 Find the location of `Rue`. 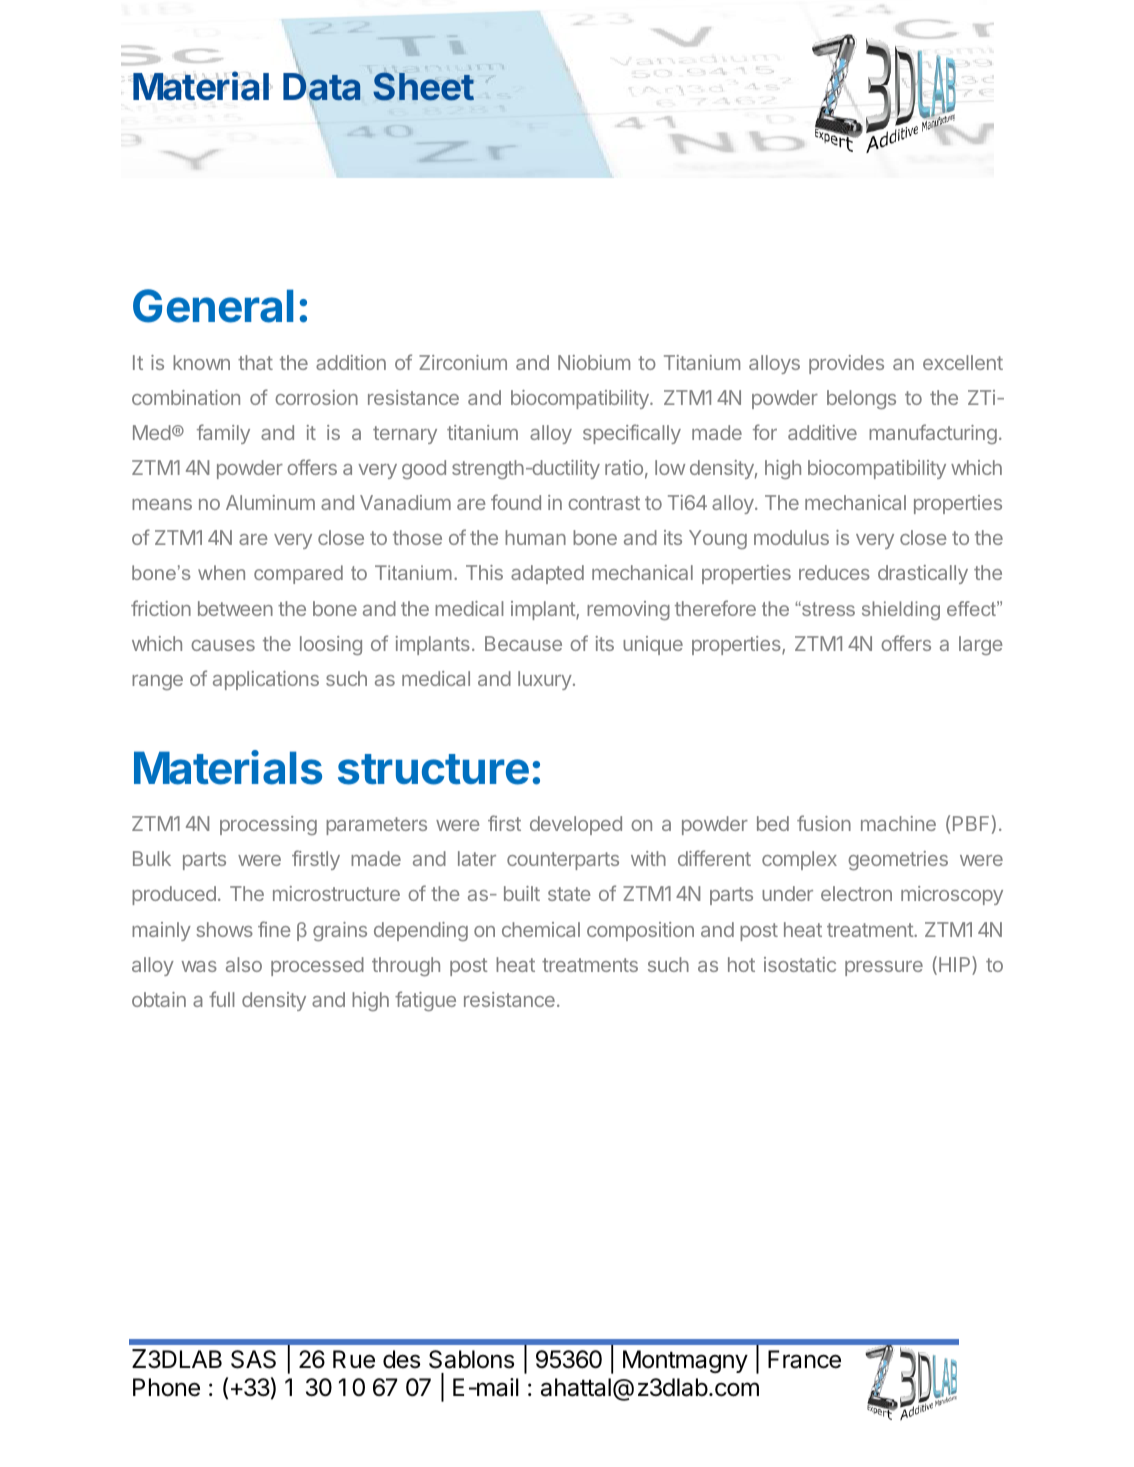

Rue is located at coordinates (354, 1359).
